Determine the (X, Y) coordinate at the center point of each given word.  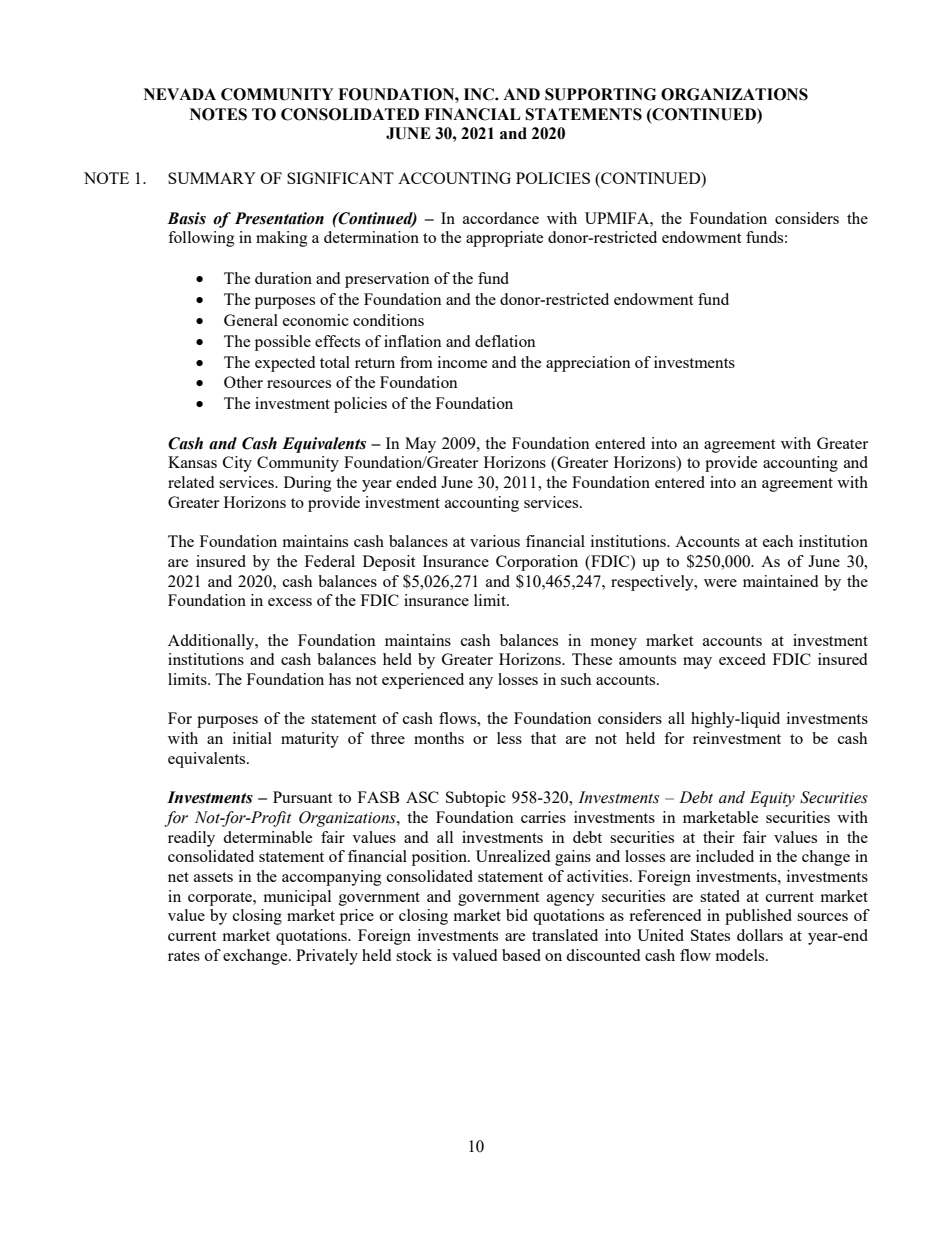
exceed (742, 659)
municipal (297, 898)
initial (252, 738)
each (778, 541)
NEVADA (180, 94)
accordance (501, 218)
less (509, 738)
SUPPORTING (600, 94)
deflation (505, 341)
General (251, 320)
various (495, 541)
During (308, 484)
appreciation (588, 364)
